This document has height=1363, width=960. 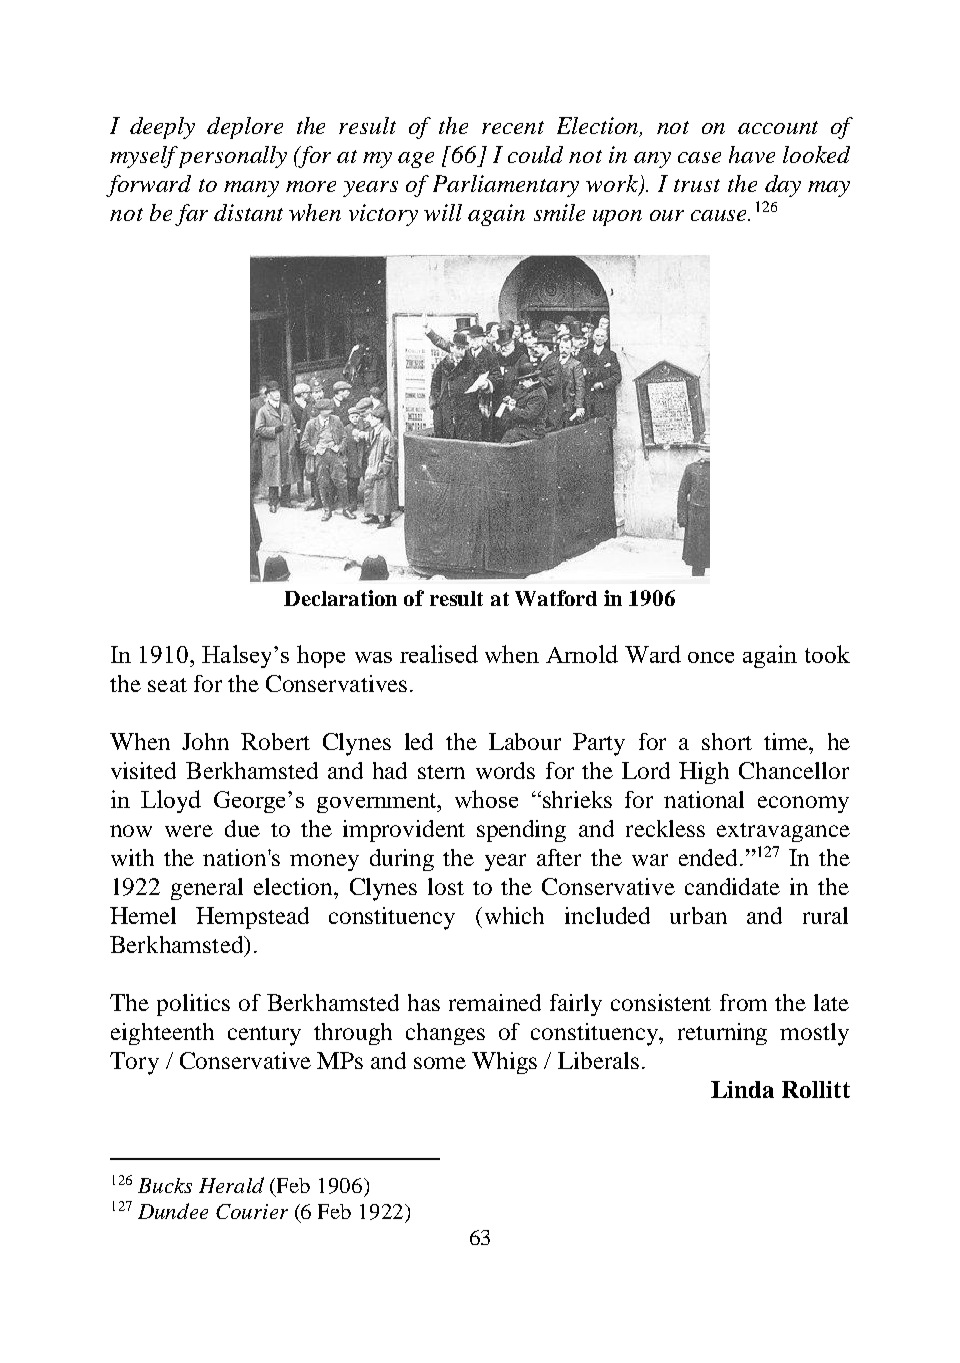 I want to click on extravagance, so click(x=783, y=832).
